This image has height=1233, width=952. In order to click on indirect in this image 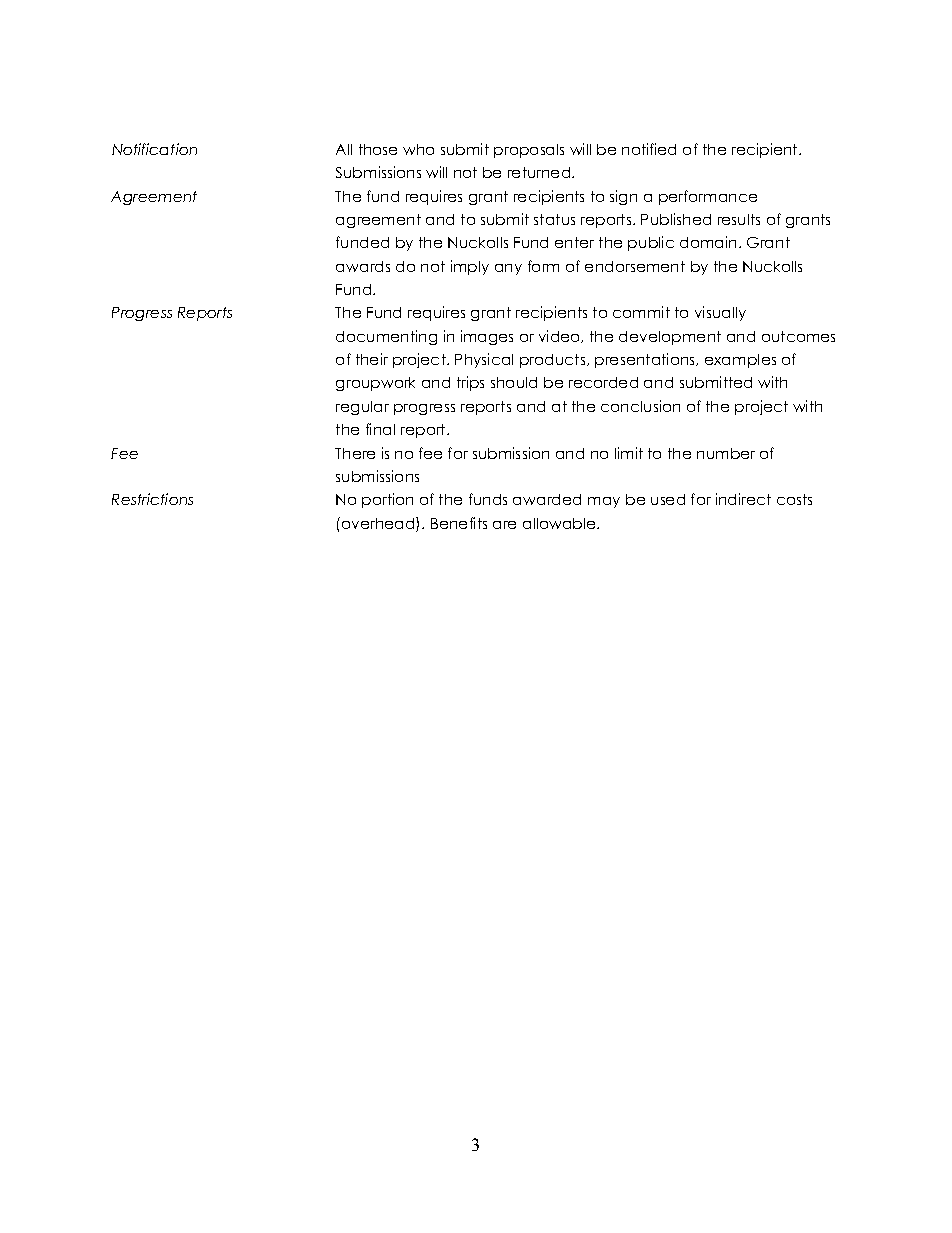, I will do `click(743, 499)`.
